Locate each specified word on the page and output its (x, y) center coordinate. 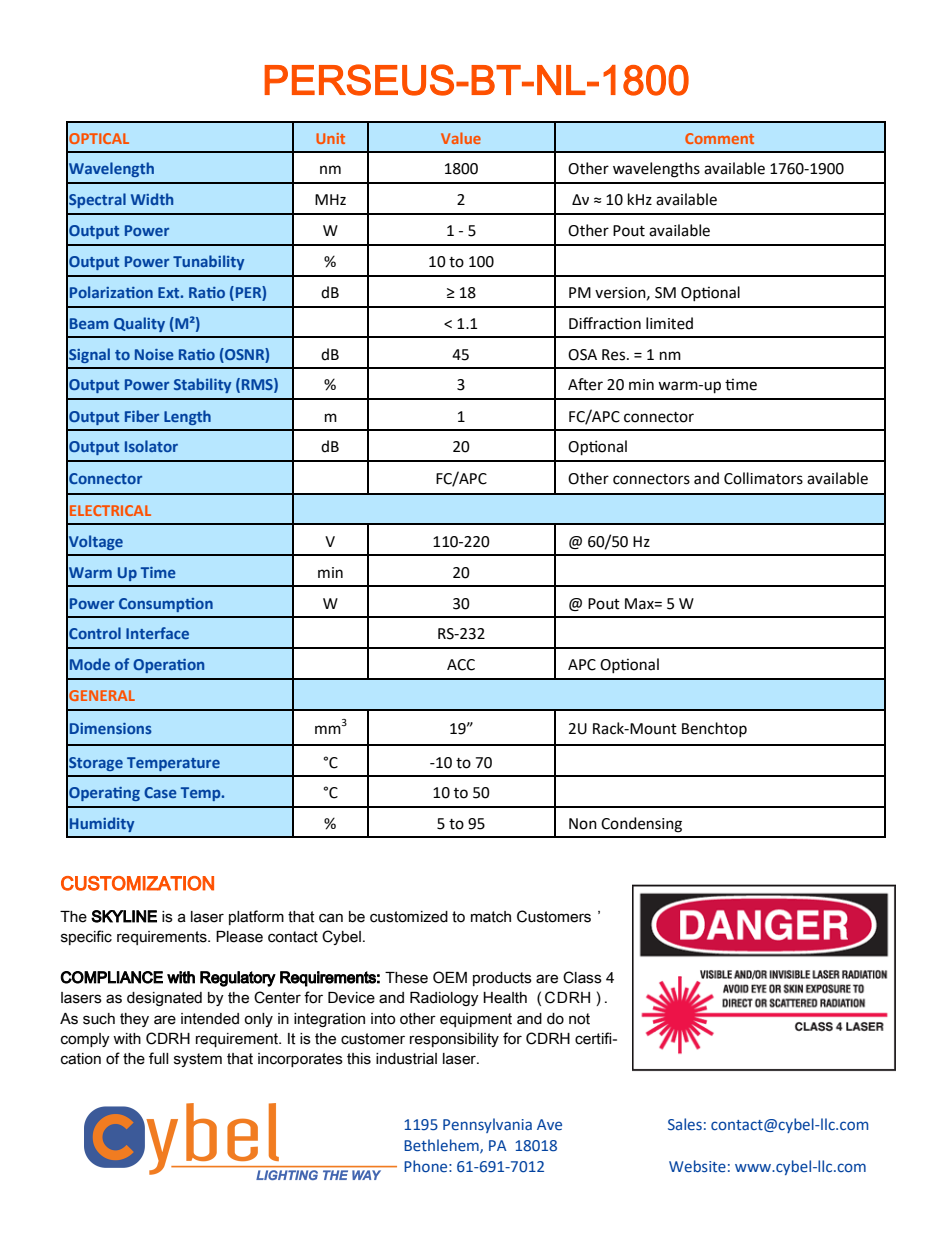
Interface (157, 633)
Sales (685, 1124)
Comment (719, 138)
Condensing (641, 825)
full (158, 1058)
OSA (582, 355)
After (585, 384)
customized (409, 917)
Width (152, 199)
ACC (461, 665)
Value (461, 138)
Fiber (142, 416)
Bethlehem (442, 1146)
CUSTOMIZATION (137, 883)
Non (583, 824)
